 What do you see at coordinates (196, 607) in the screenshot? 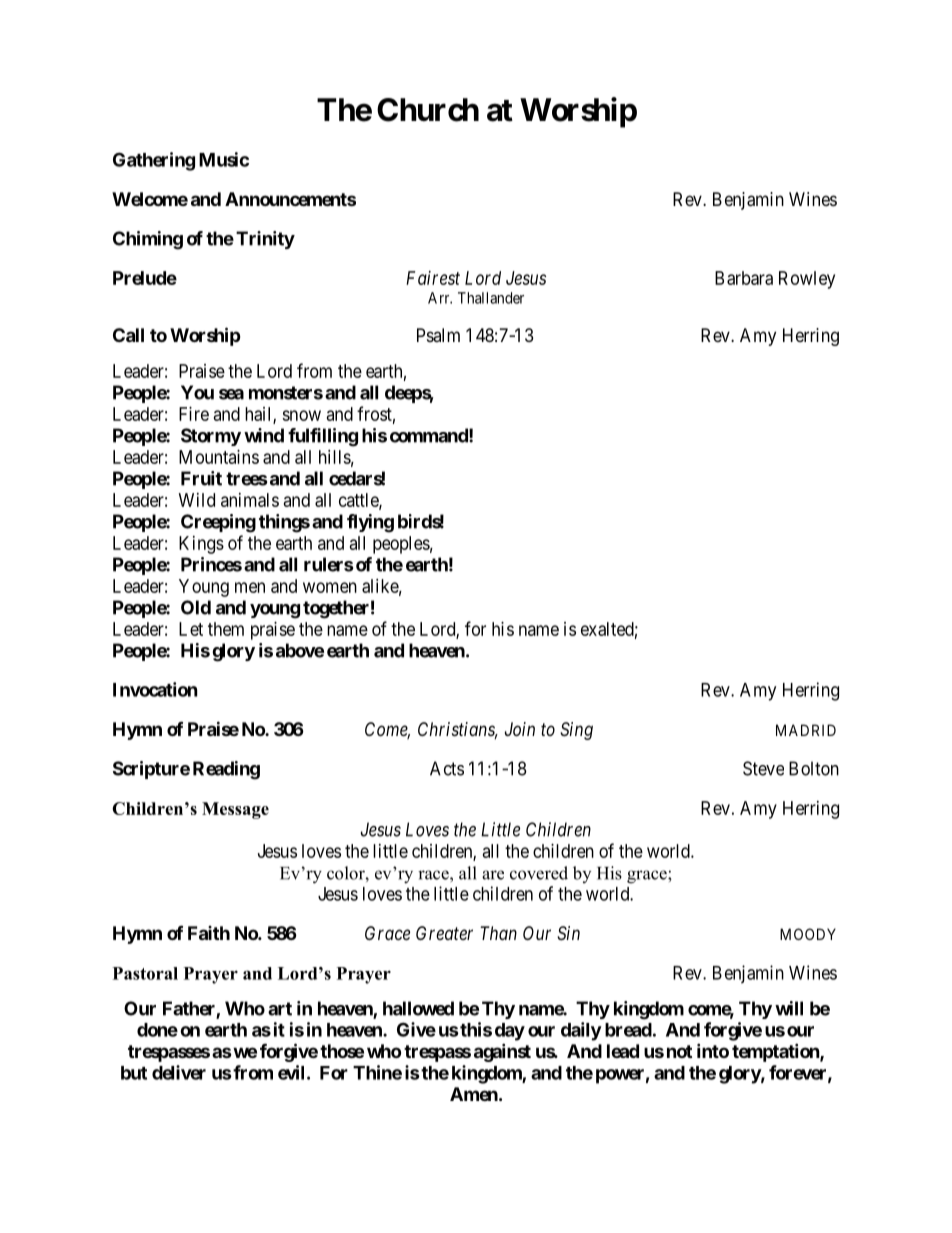
I see `Old` at bounding box center [196, 607].
